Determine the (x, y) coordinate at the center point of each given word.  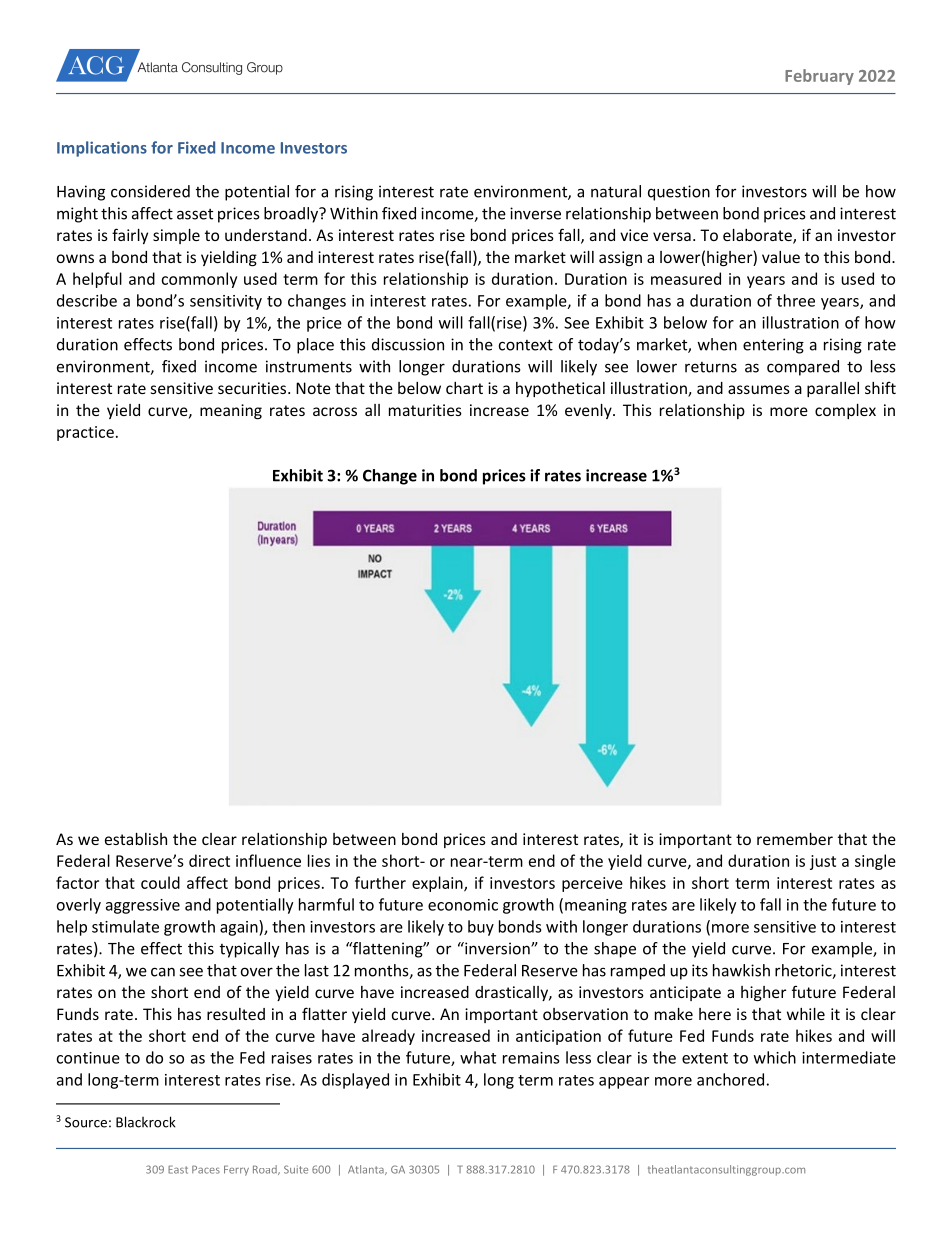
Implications (102, 149)
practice (85, 433)
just (823, 862)
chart (464, 388)
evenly (589, 411)
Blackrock (145, 1122)
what (478, 1057)
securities (253, 388)
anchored (730, 1079)
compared (803, 368)
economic (463, 905)
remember (795, 839)
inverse (535, 213)
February (819, 77)
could (160, 882)
